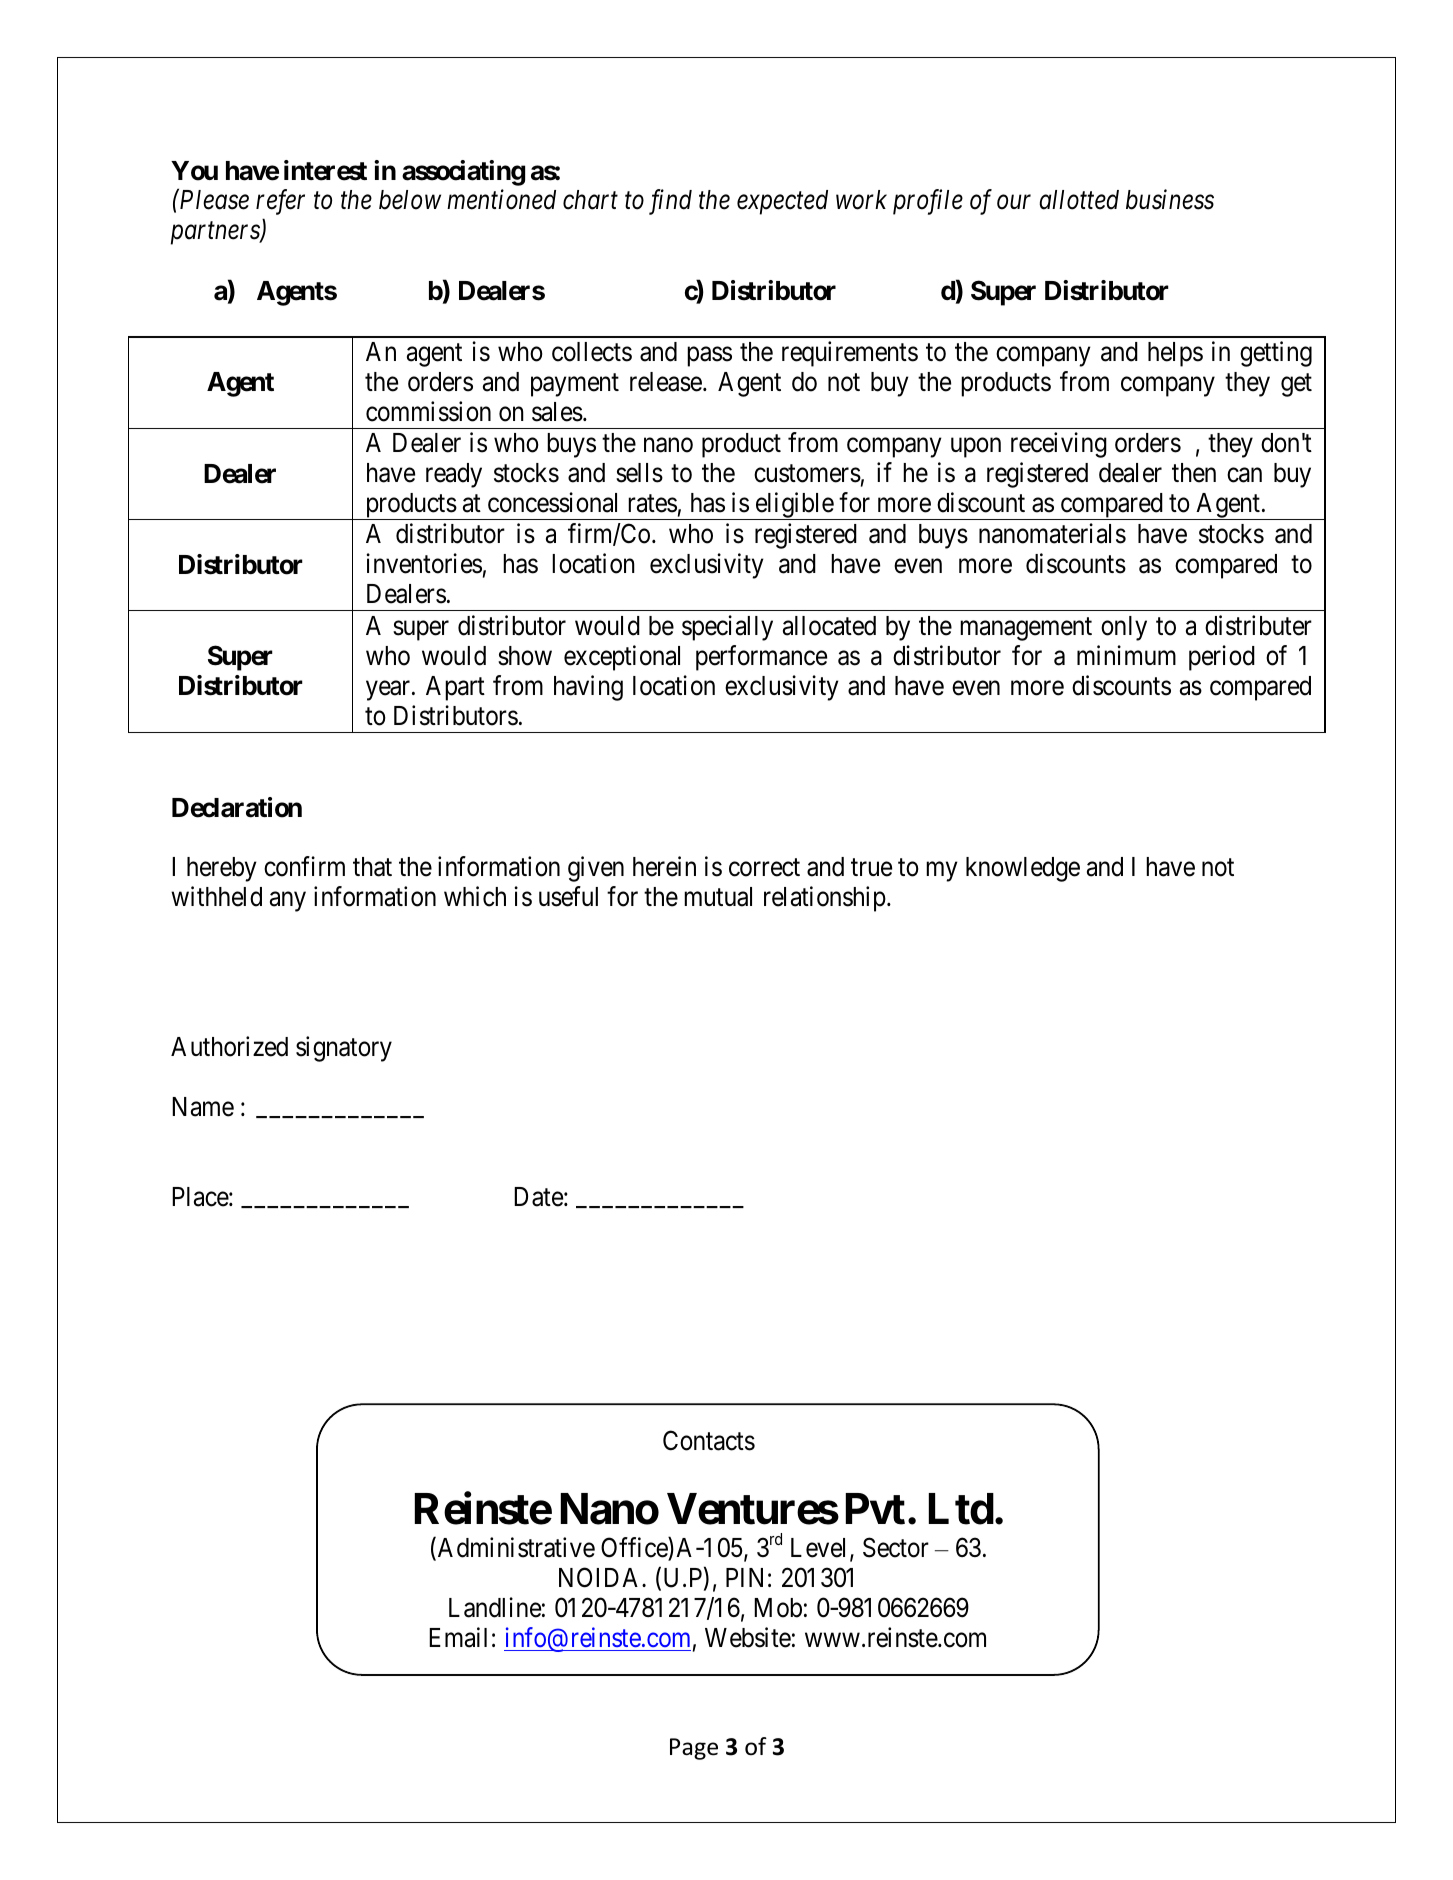 The width and height of the screenshot is (1453, 1880). Describe the element at coordinates (896, 1547) in the screenshot. I see `Sector` at that location.
